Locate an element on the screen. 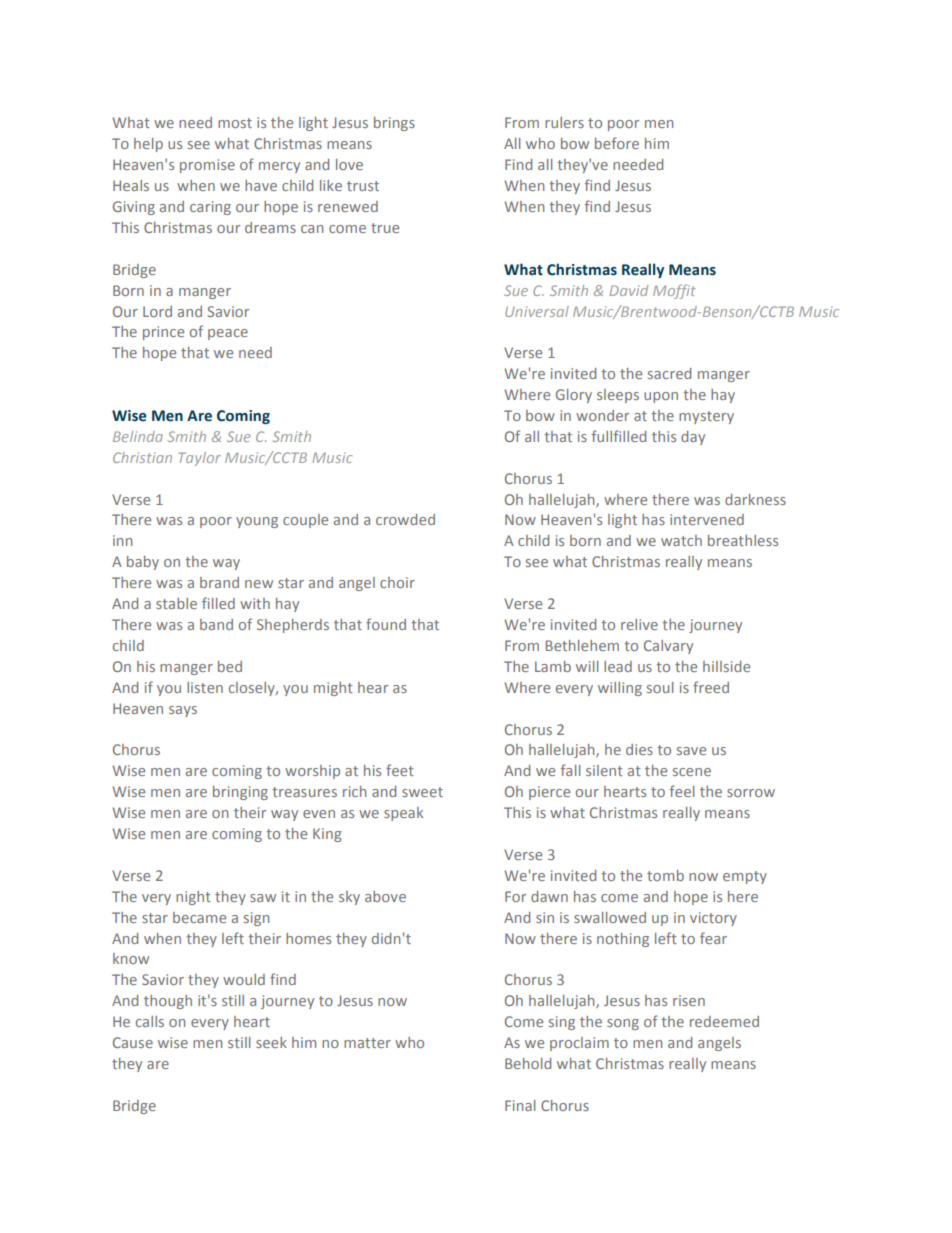  relive is located at coordinates (639, 624).
